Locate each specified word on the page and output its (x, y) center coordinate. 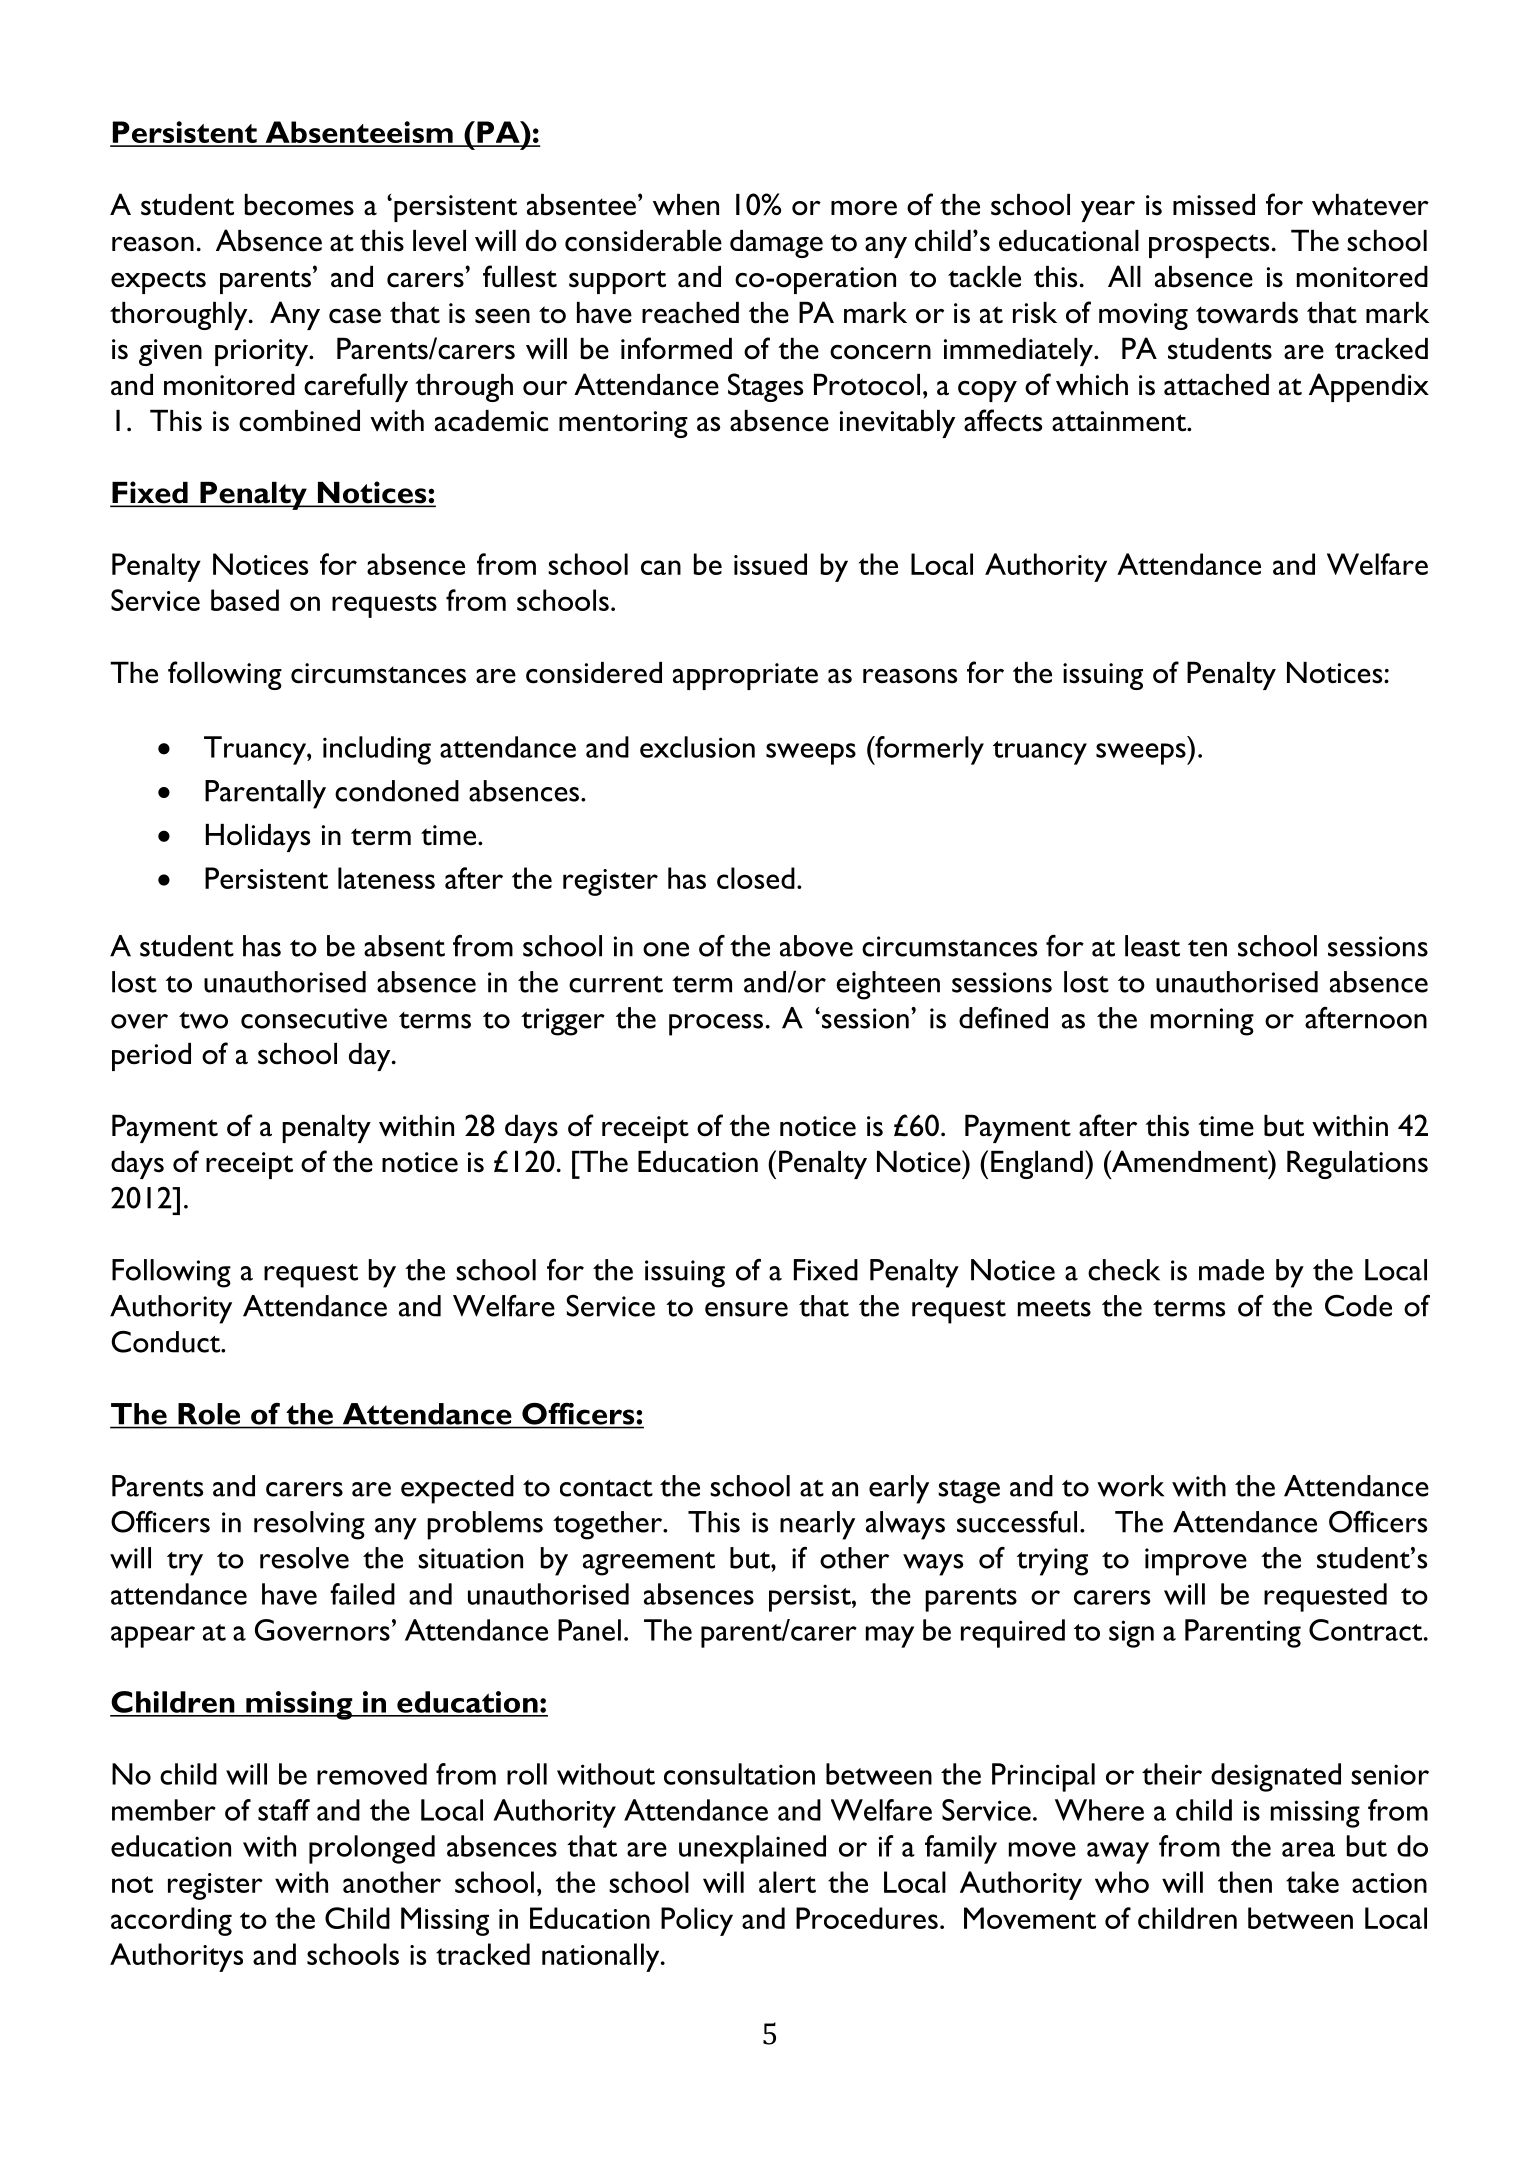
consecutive (314, 1018)
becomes (299, 205)
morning (1202, 1022)
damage (776, 244)
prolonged (372, 1849)
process (716, 1025)
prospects (1209, 246)
